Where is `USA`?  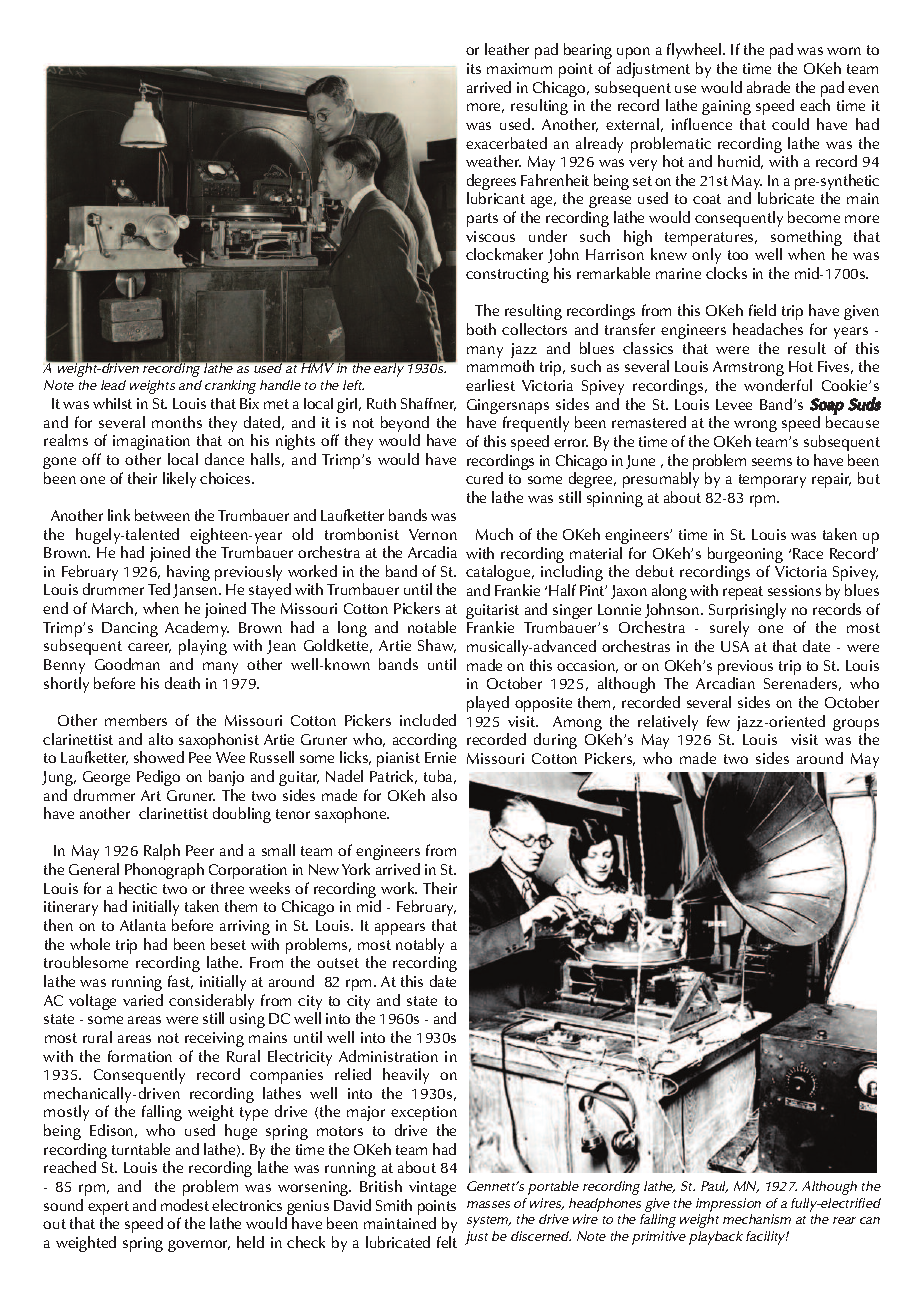
USA is located at coordinates (735, 646).
